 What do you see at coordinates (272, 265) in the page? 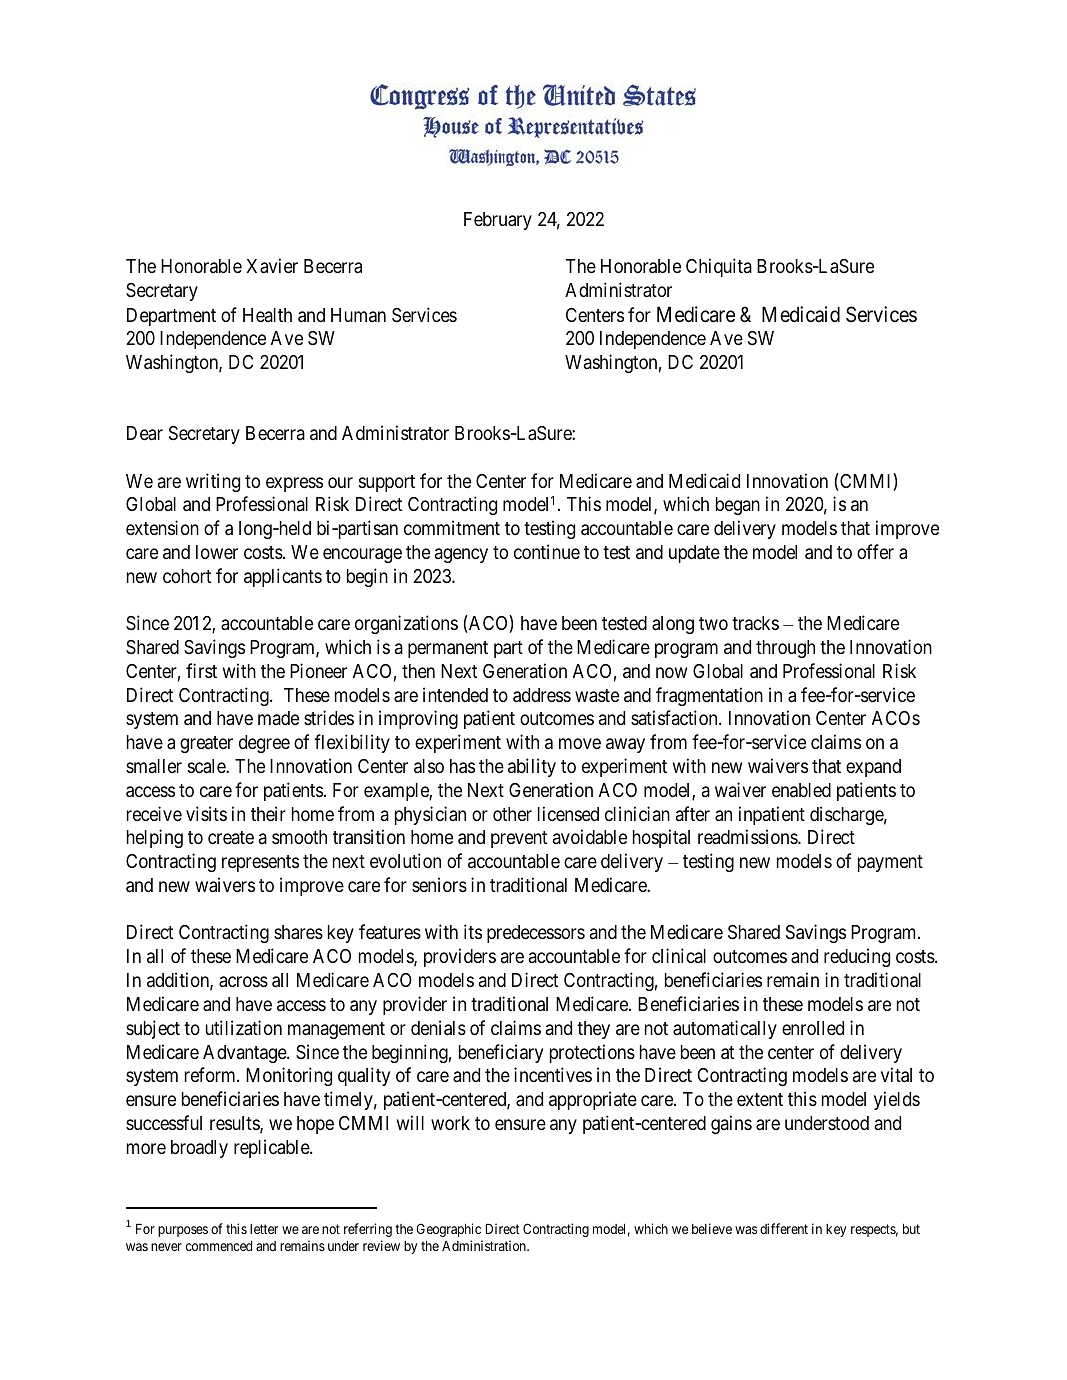
I see `Xavier` at bounding box center [272, 265].
